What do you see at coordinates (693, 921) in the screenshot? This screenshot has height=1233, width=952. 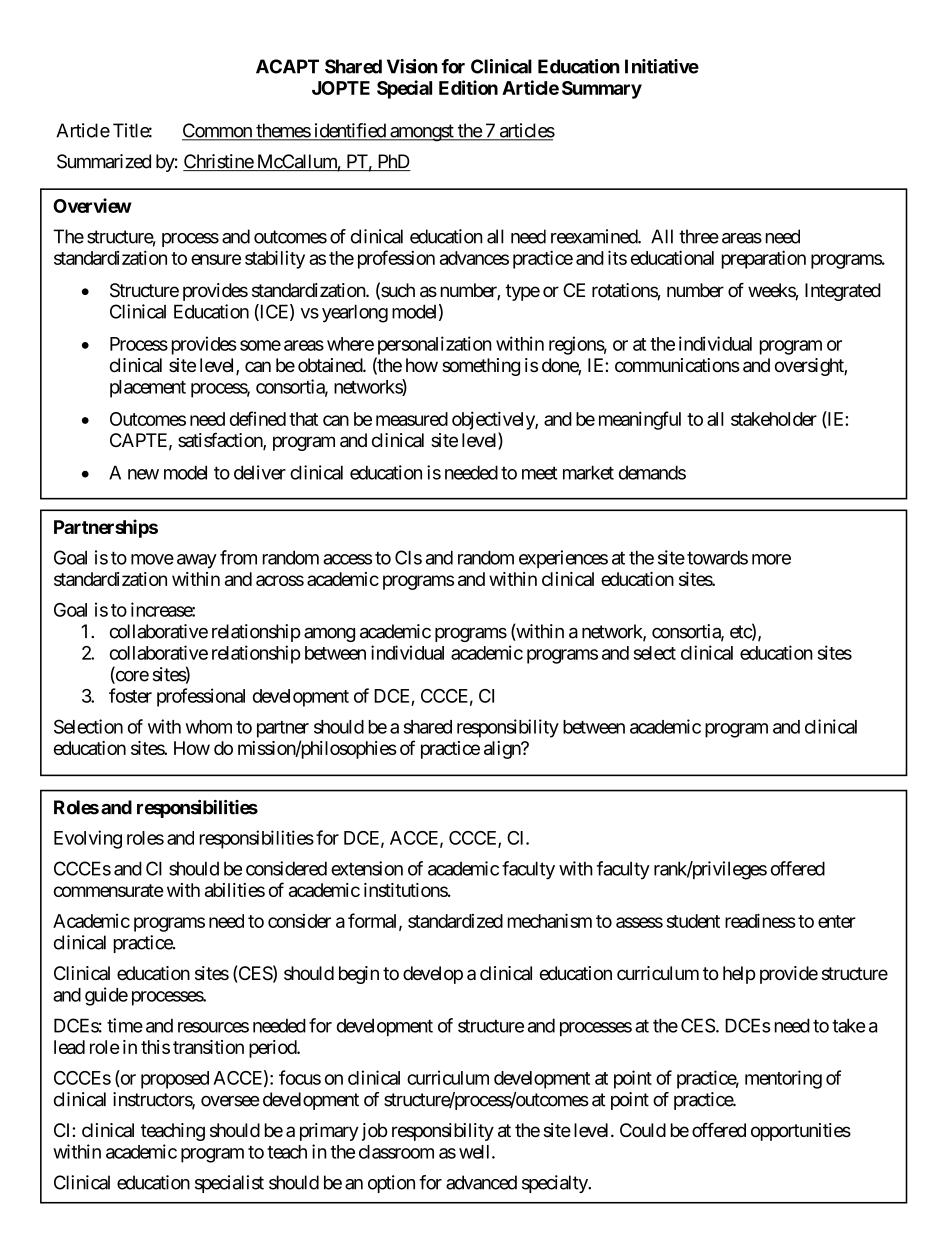 I see `student` at bounding box center [693, 921].
